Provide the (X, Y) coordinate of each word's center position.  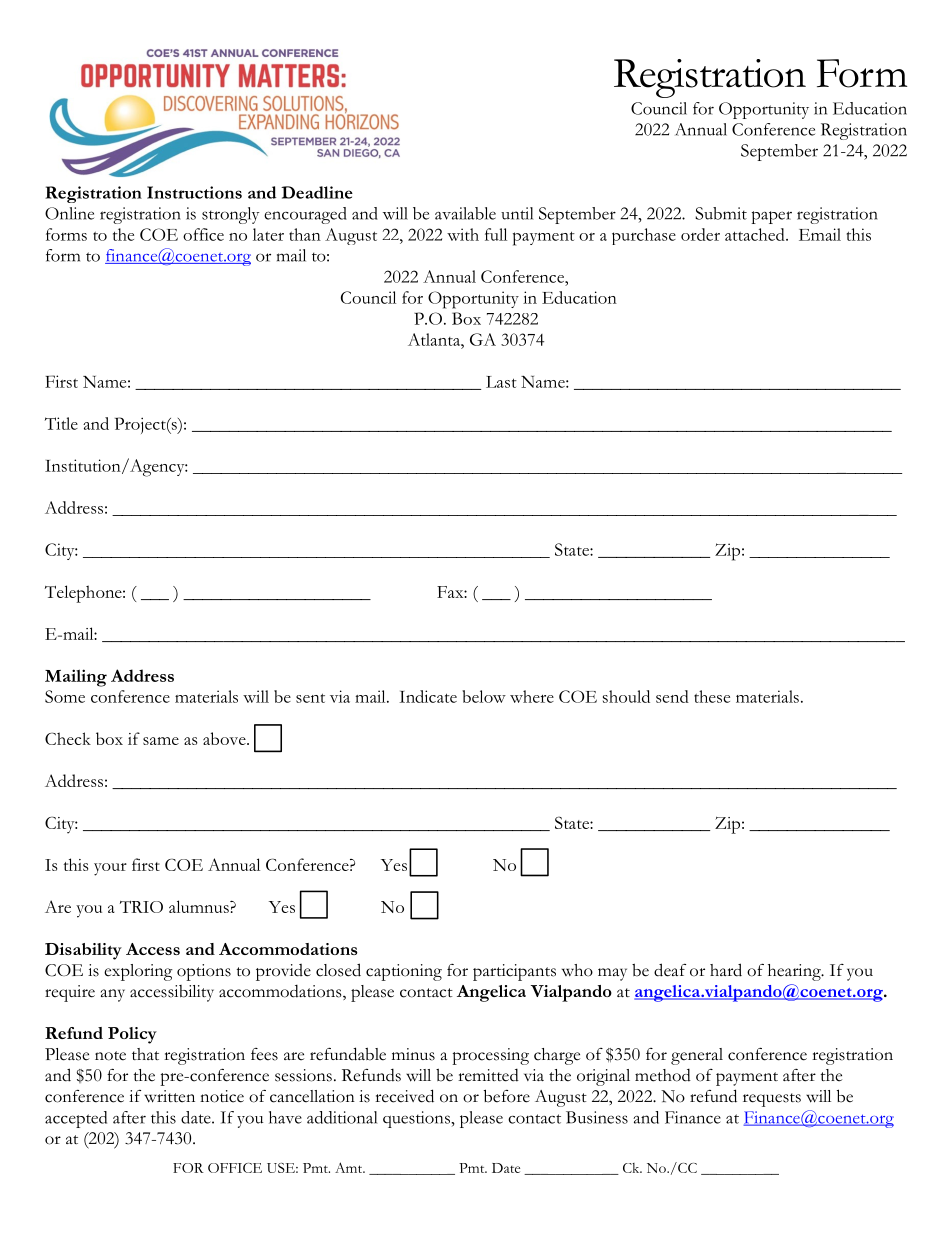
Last (501, 382)
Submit (721, 213)
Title (61, 423)
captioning (404, 972)
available (465, 213)
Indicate (428, 696)
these (712, 696)
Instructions (194, 192)
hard (726, 970)
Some (65, 696)
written (169, 1096)
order (700, 234)
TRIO (141, 907)
